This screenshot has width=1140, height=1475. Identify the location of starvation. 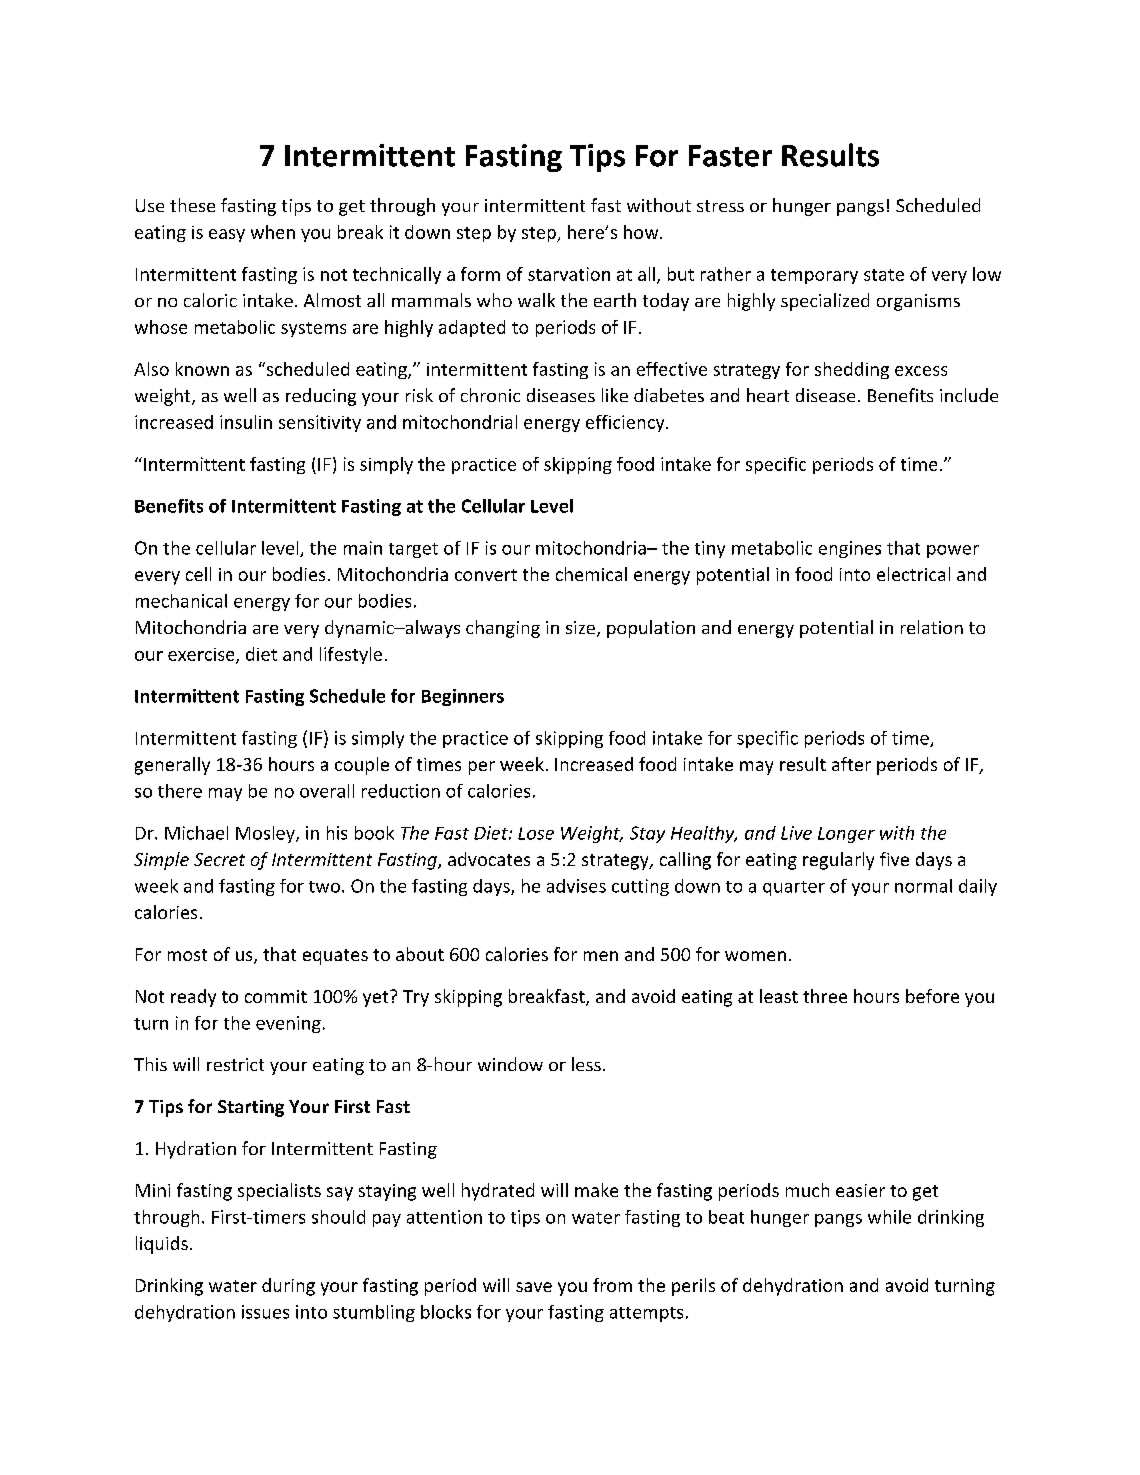
(569, 274).
